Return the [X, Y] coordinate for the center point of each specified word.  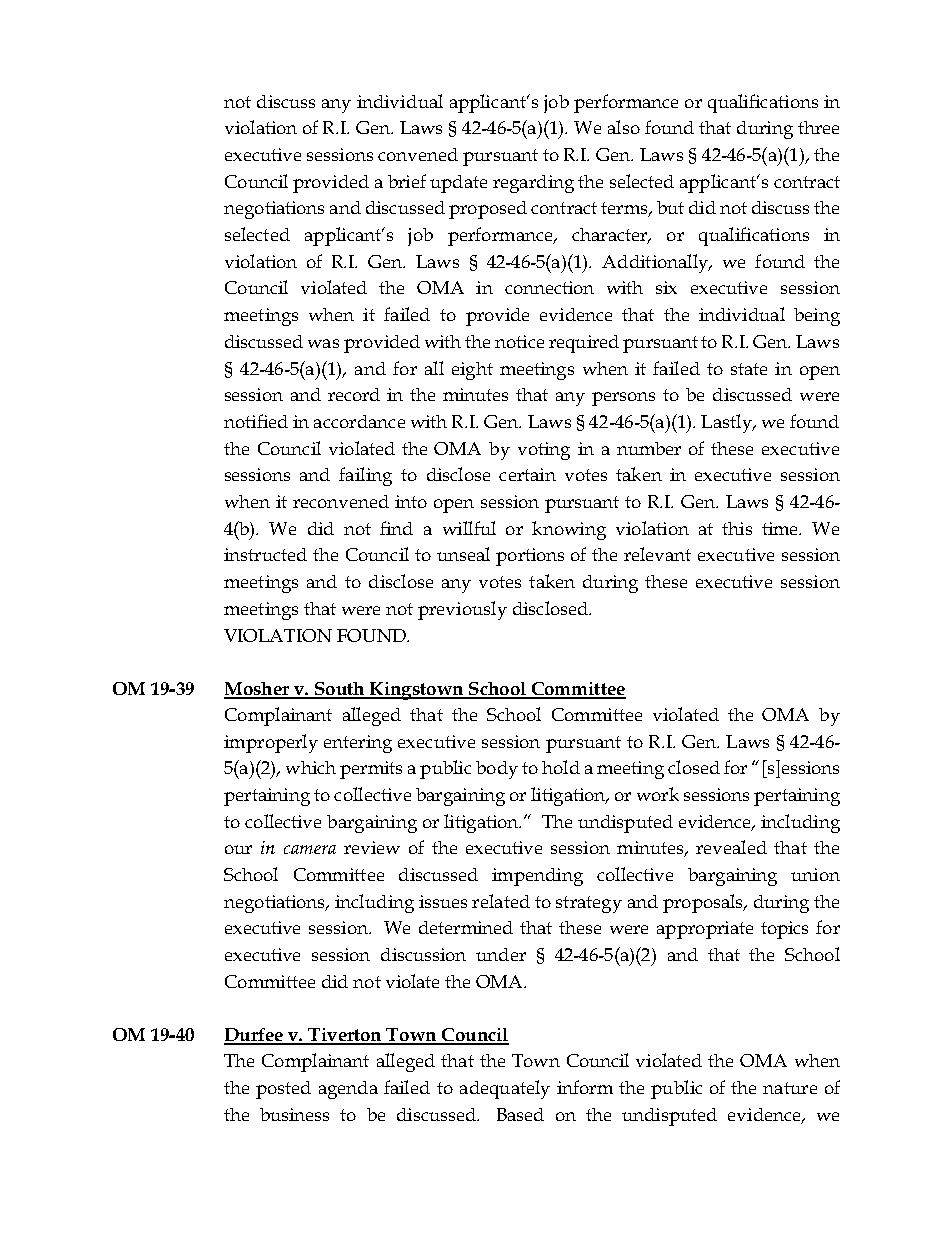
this [737, 528]
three [818, 127]
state [749, 369]
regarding [533, 184]
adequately [505, 1089]
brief [407, 181]
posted [283, 1090]
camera [310, 849]
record [354, 394]
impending [537, 877]
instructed [265, 554]
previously [462, 610]
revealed [731, 847]
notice [519, 341]
